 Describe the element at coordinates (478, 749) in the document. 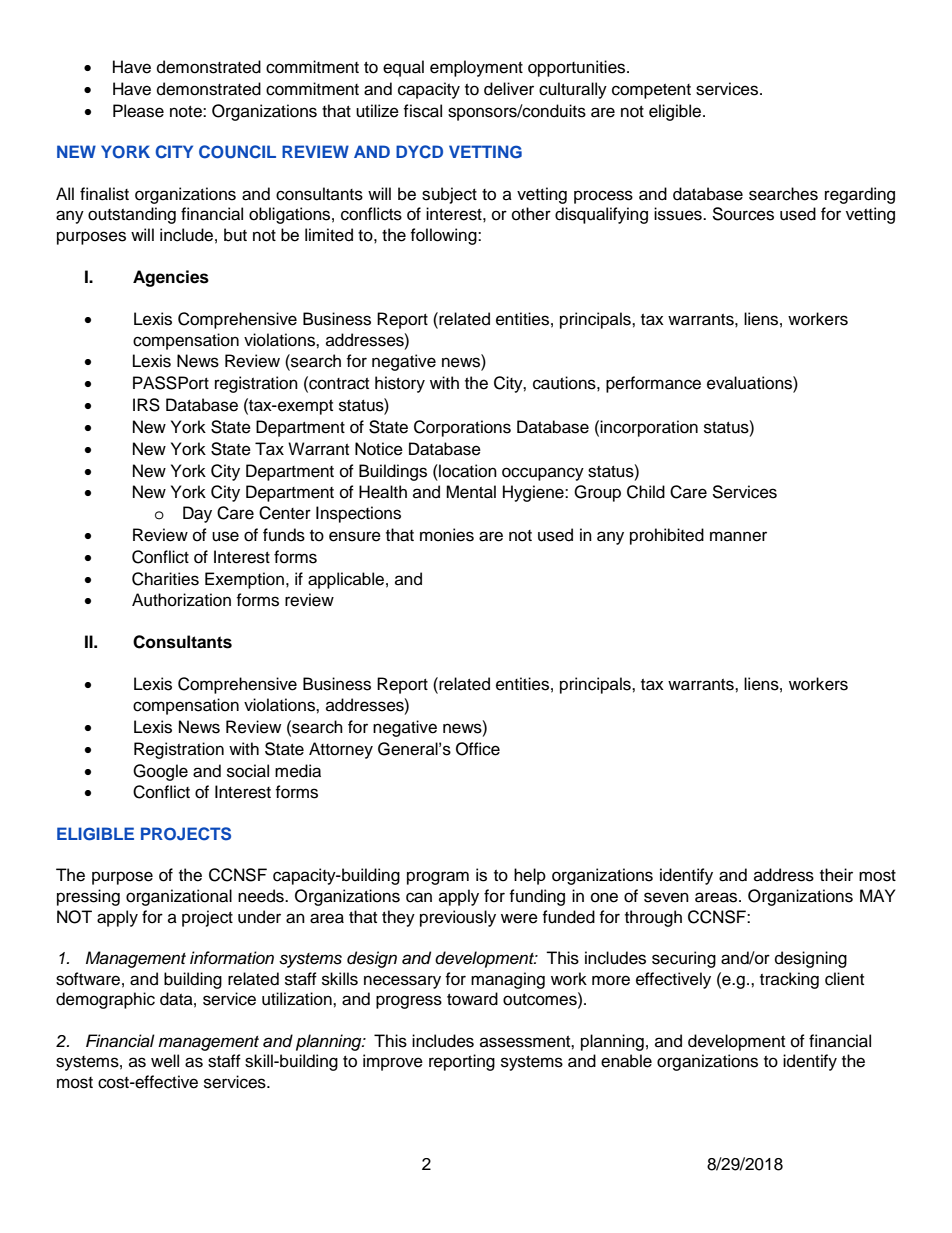

I see `Office` at that location.
